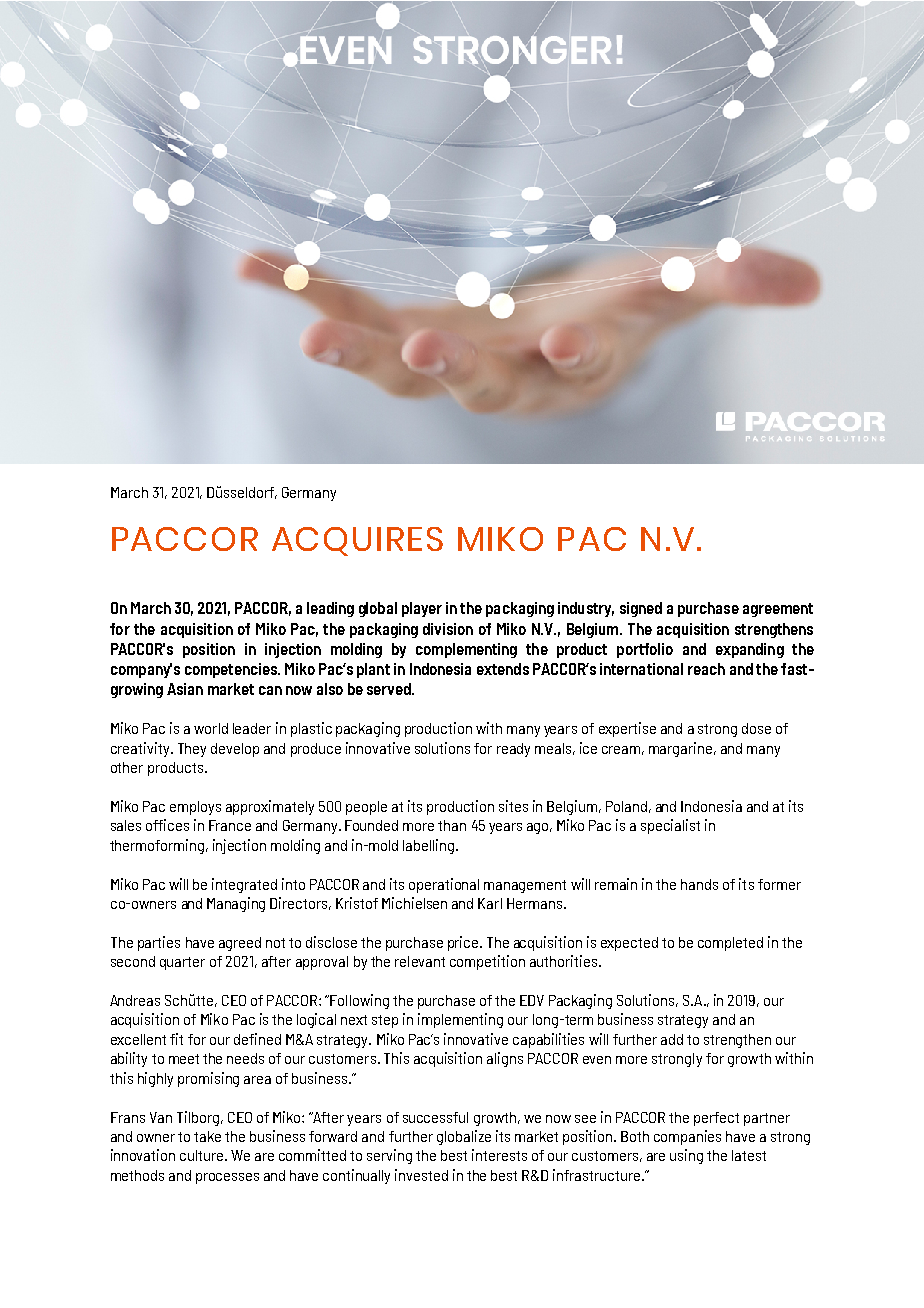 This image has width=924, height=1308. I want to click on They, so click(192, 750).
